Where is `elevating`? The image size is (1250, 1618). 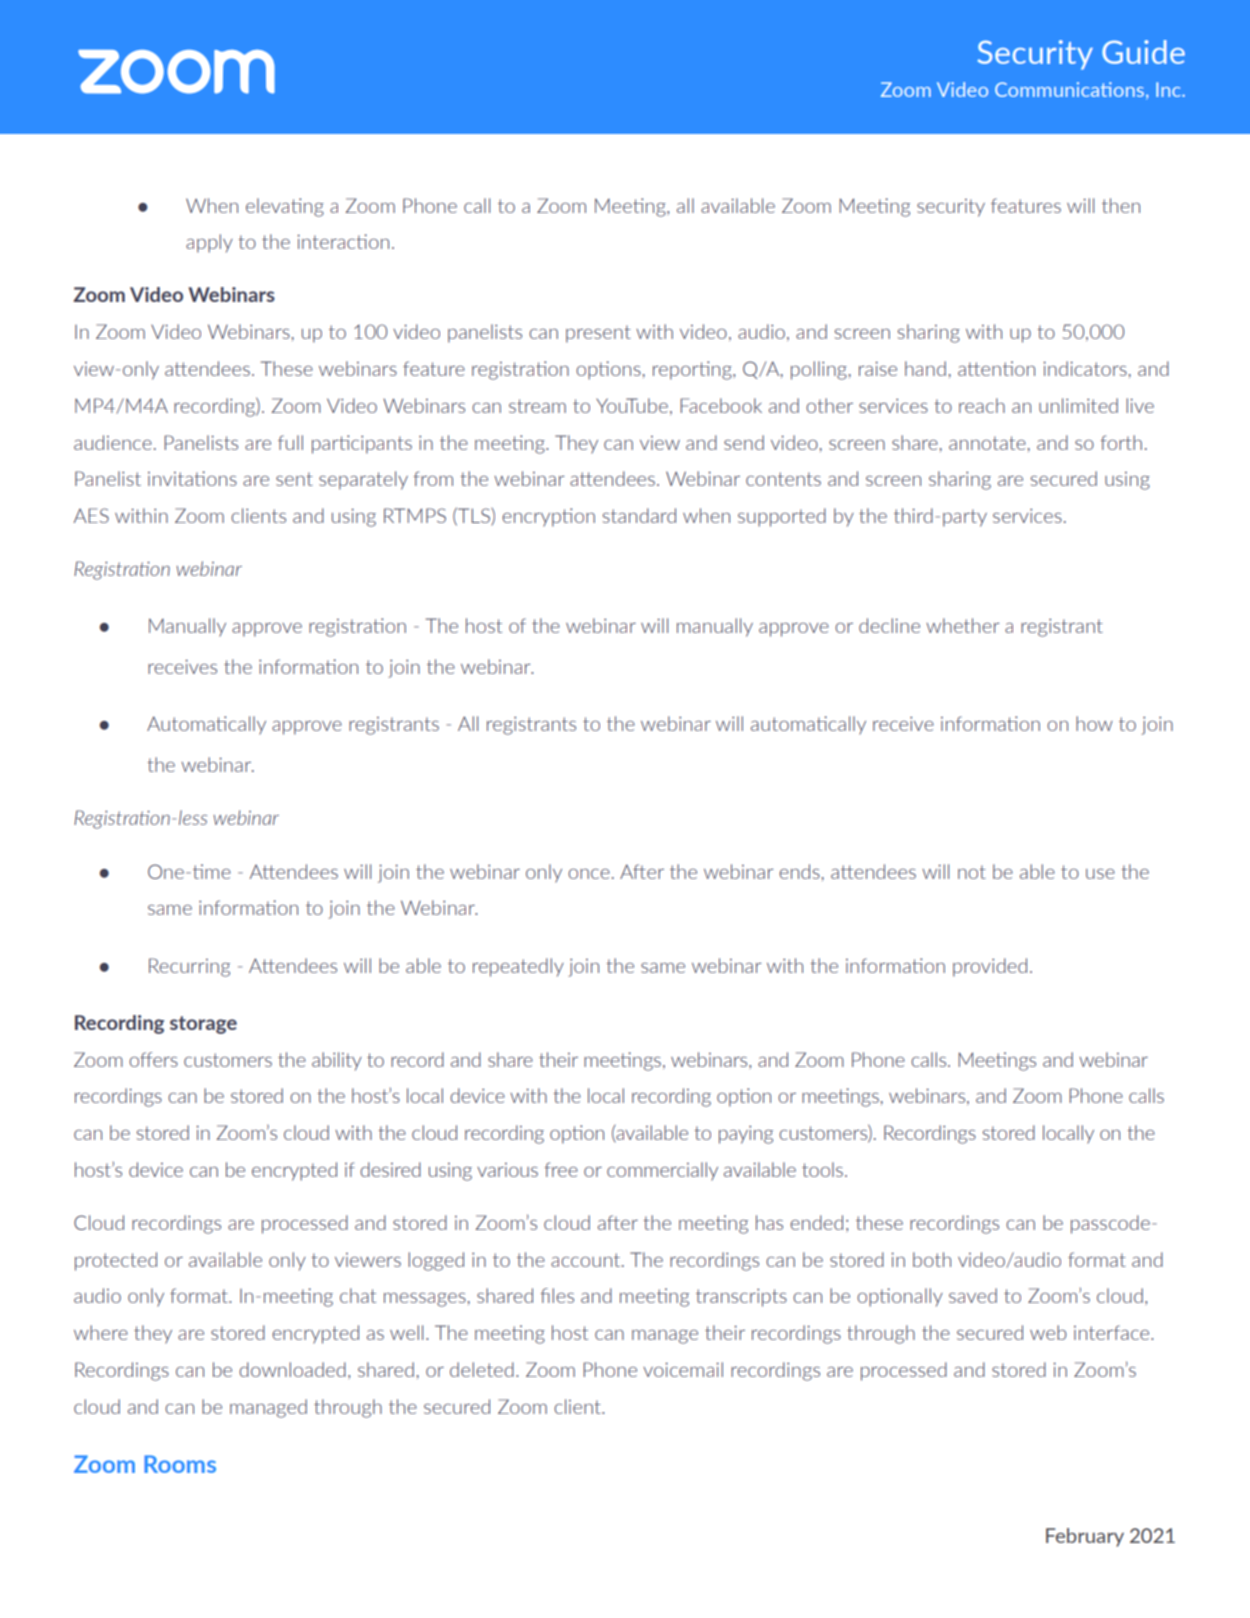
elevating is located at coordinates (285, 207).
